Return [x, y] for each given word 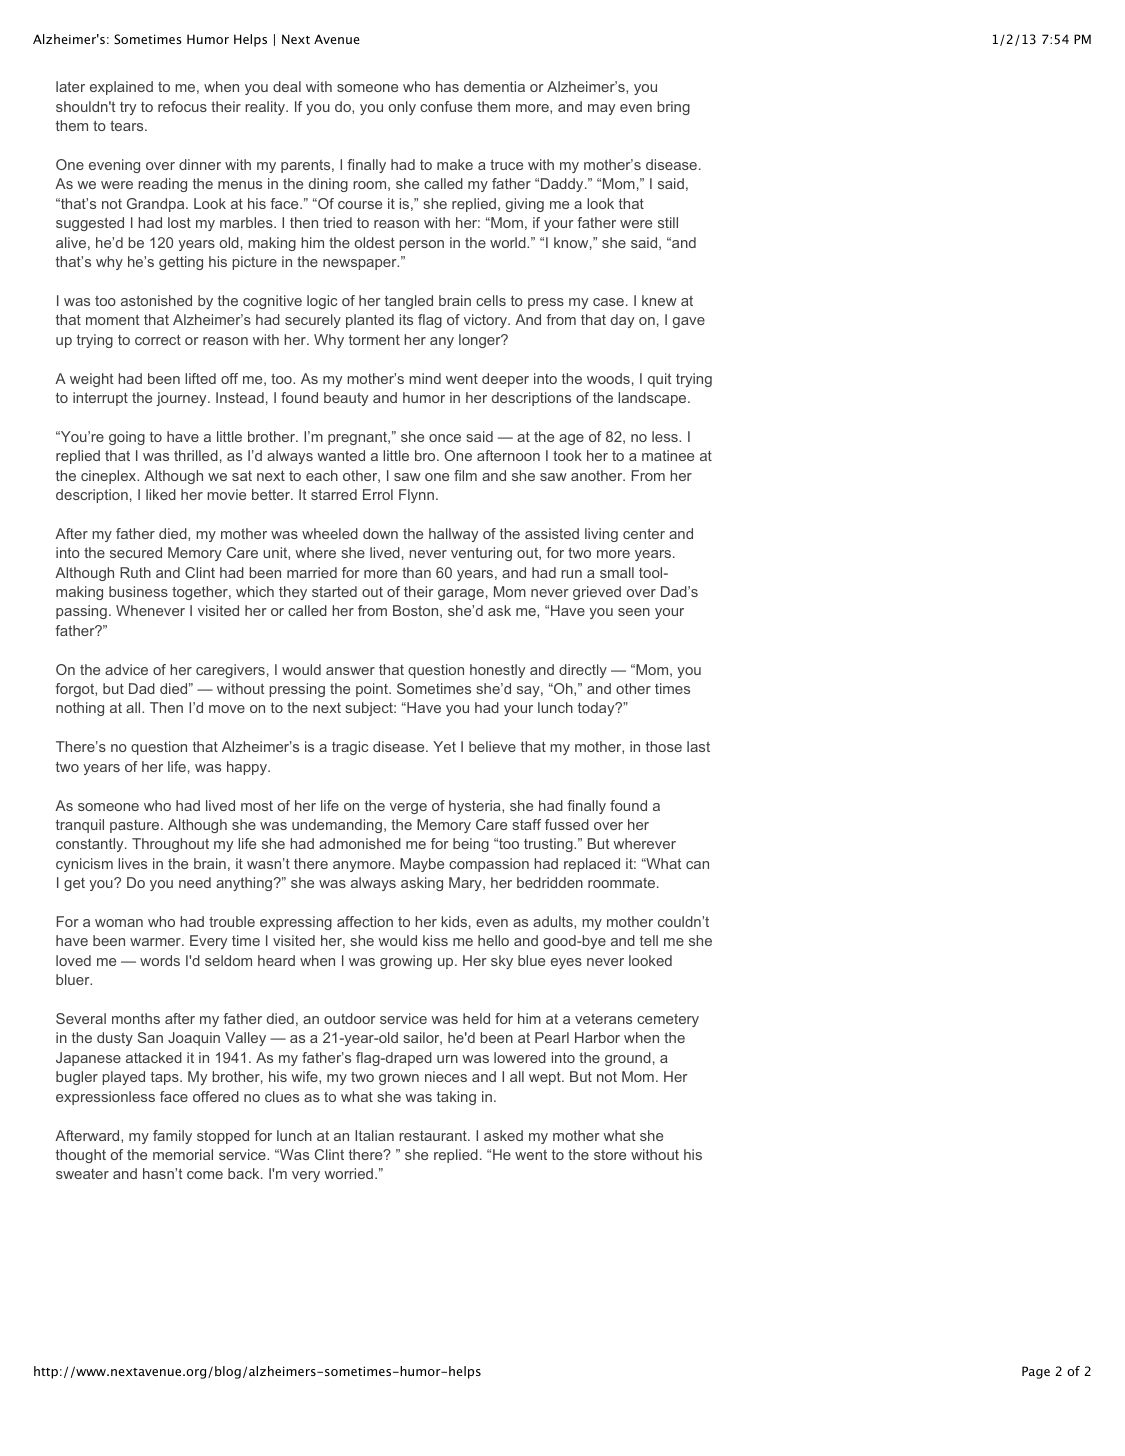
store [610, 1155]
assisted [552, 533]
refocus [182, 106]
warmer [156, 942]
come [205, 1175]
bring [673, 108]
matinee [668, 455]
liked [161, 494]
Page [1036, 1372]
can [697, 865]
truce [506, 164]
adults [554, 921]
